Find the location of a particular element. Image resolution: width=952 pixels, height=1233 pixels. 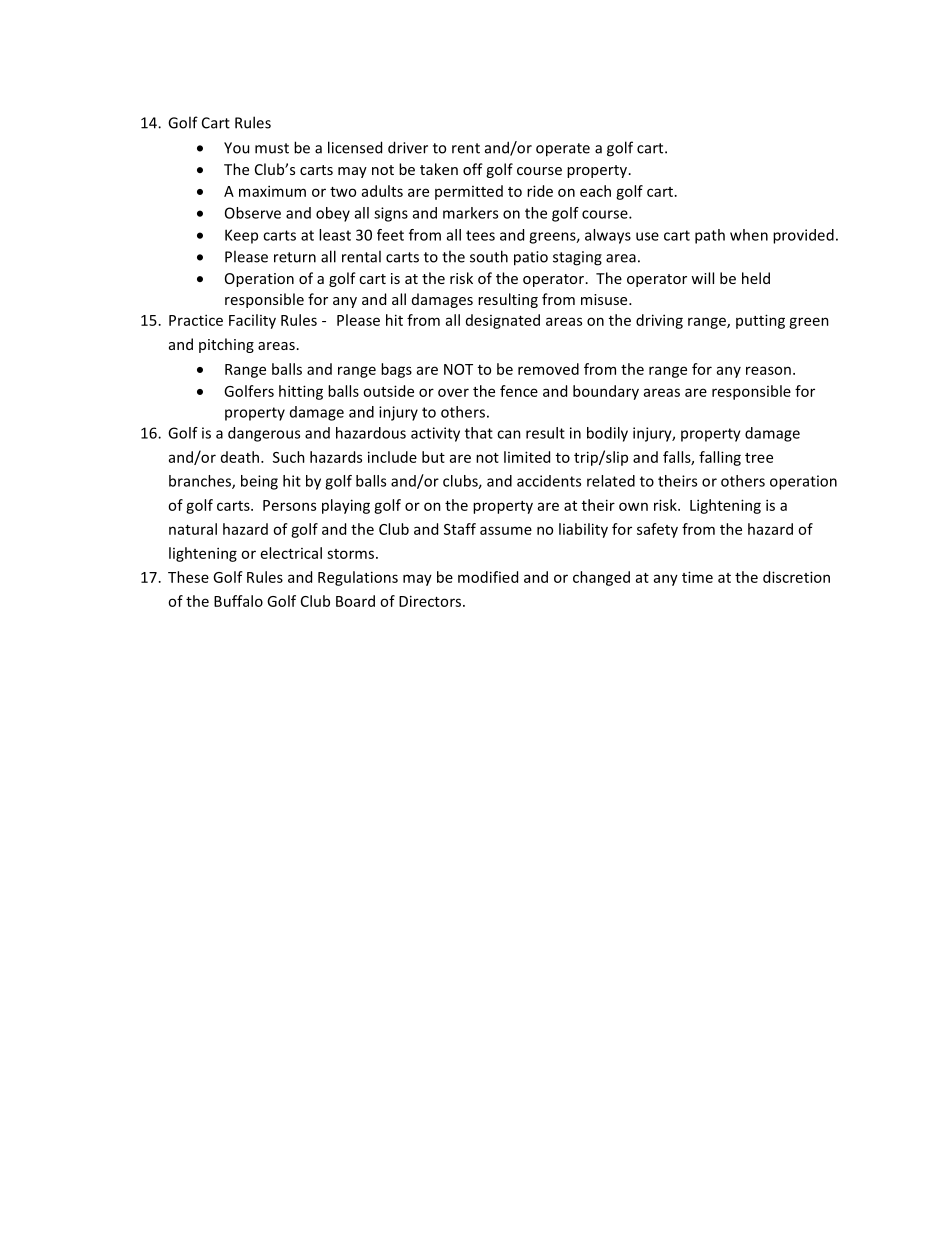

being is located at coordinates (259, 482).
